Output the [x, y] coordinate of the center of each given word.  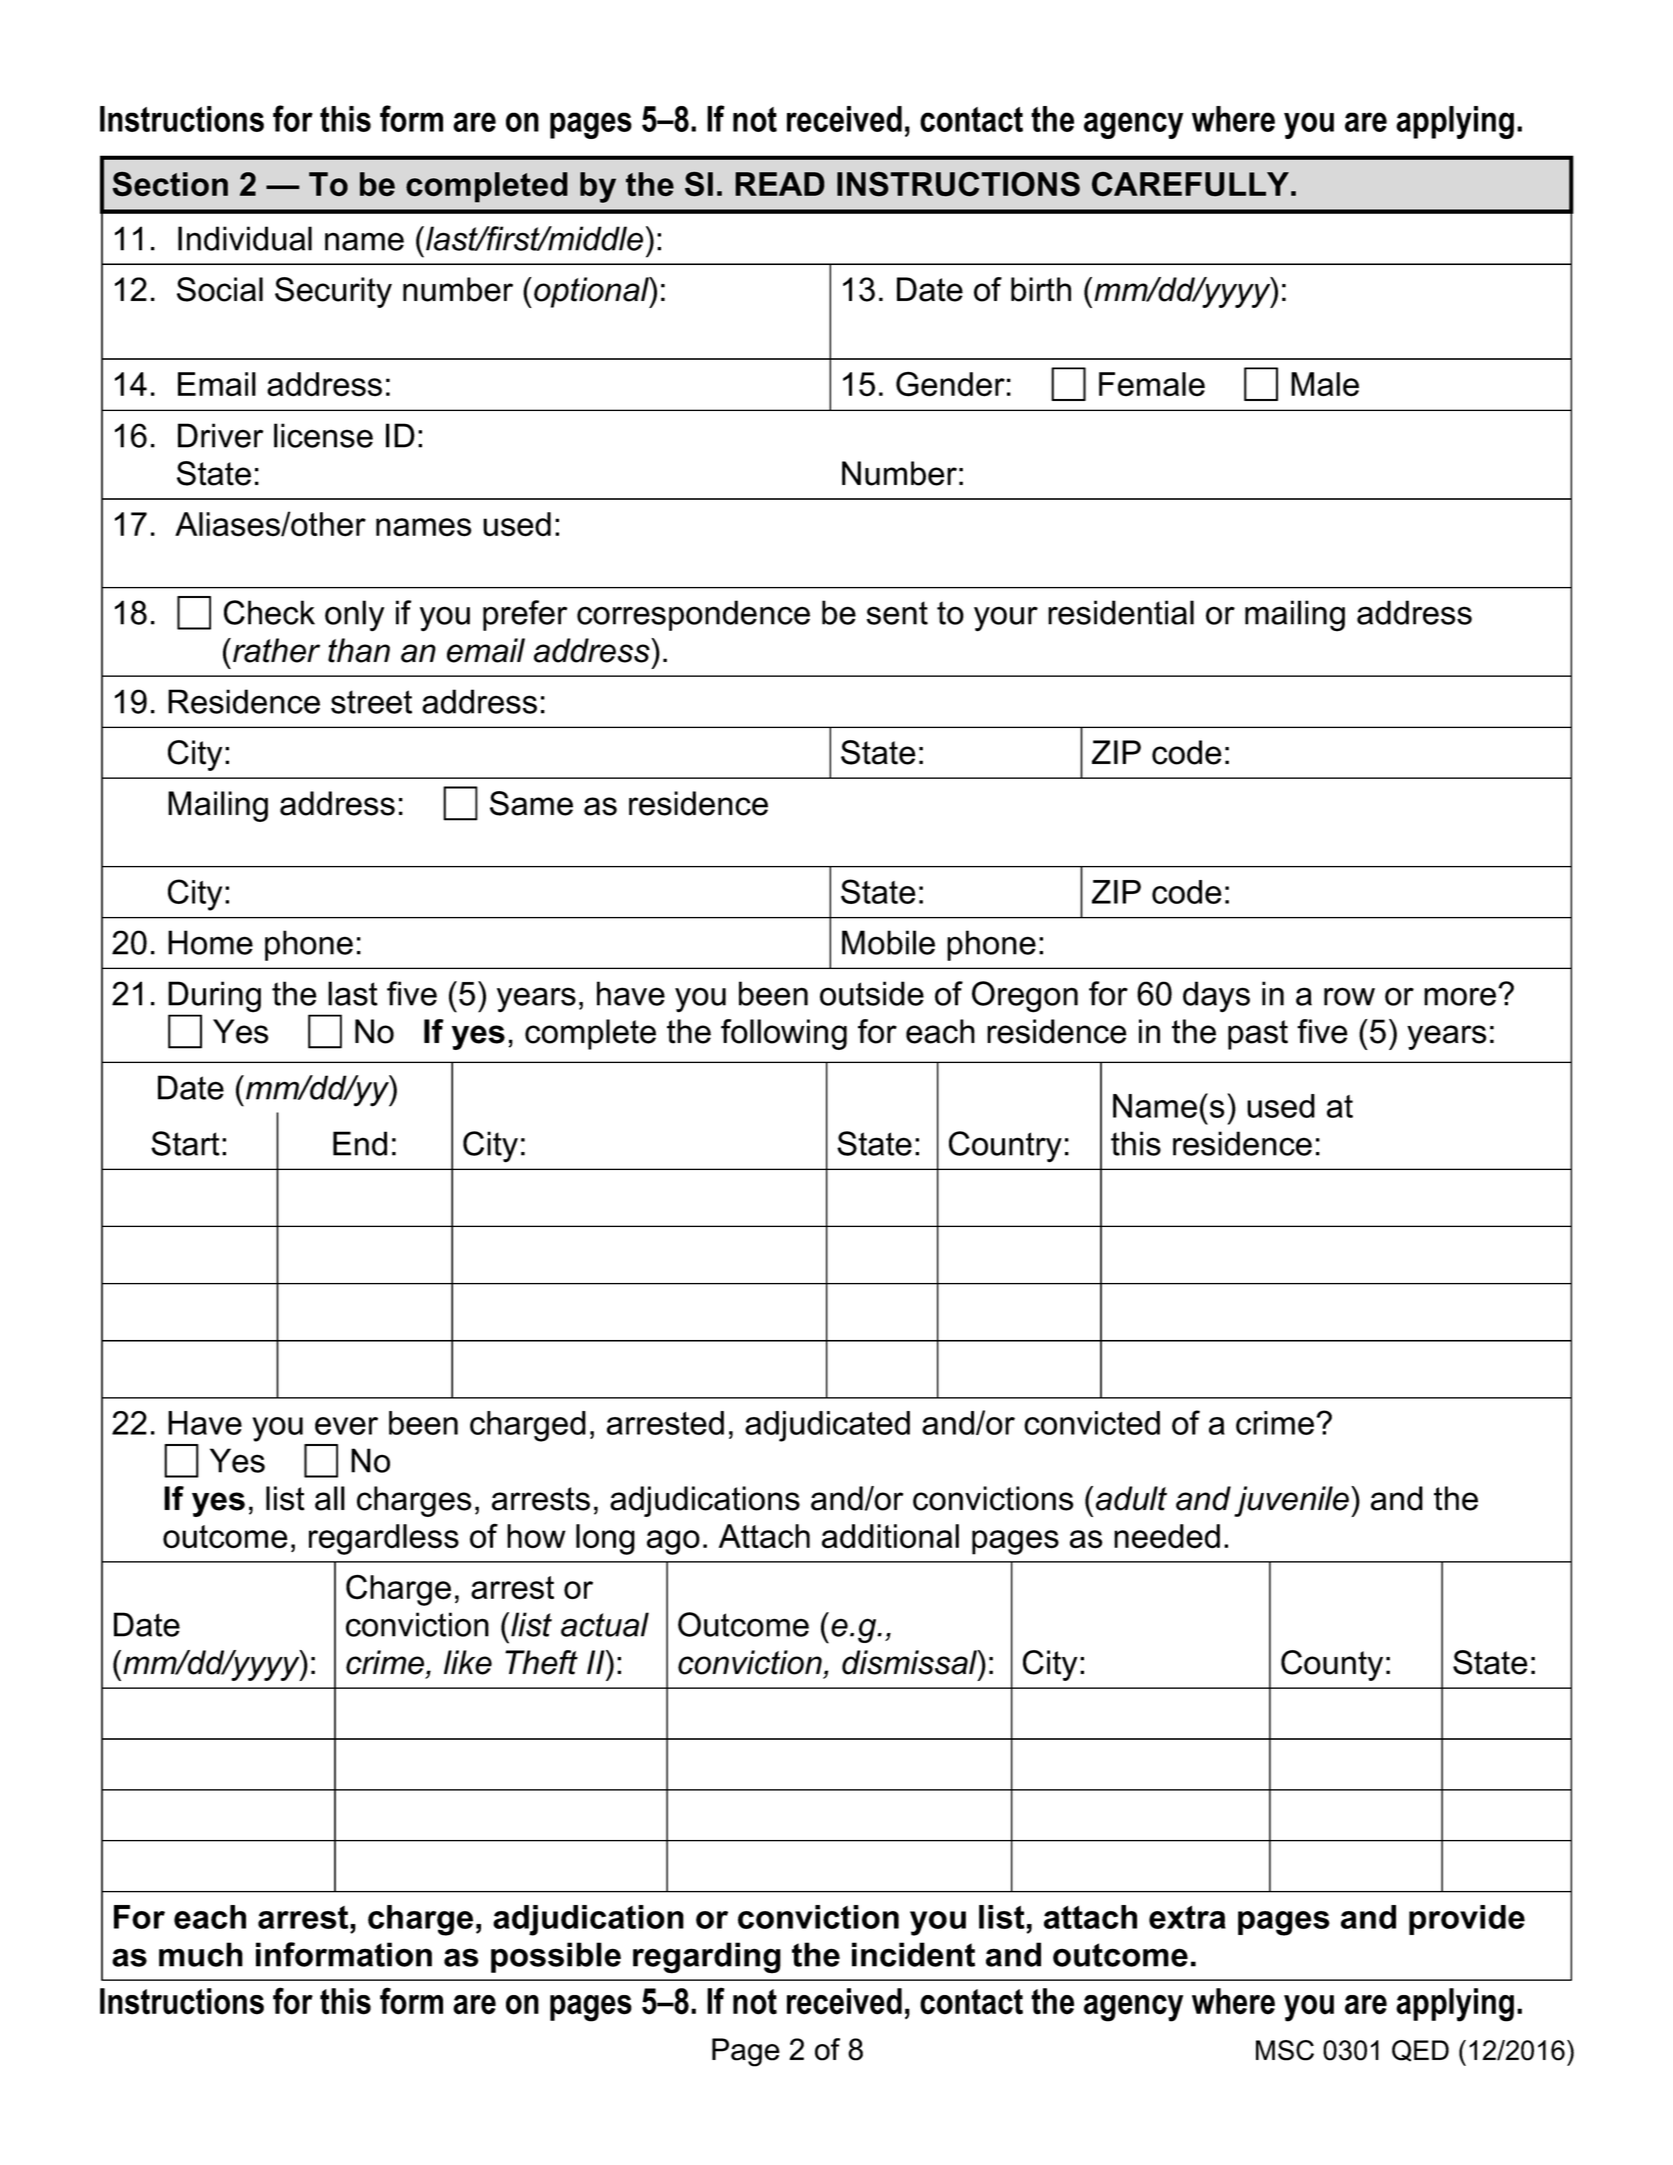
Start [185, 1143]
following [784, 1034]
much [201, 1954]
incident [913, 1954]
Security [333, 292]
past [1258, 1035]
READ [780, 184]
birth [1041, 289]
